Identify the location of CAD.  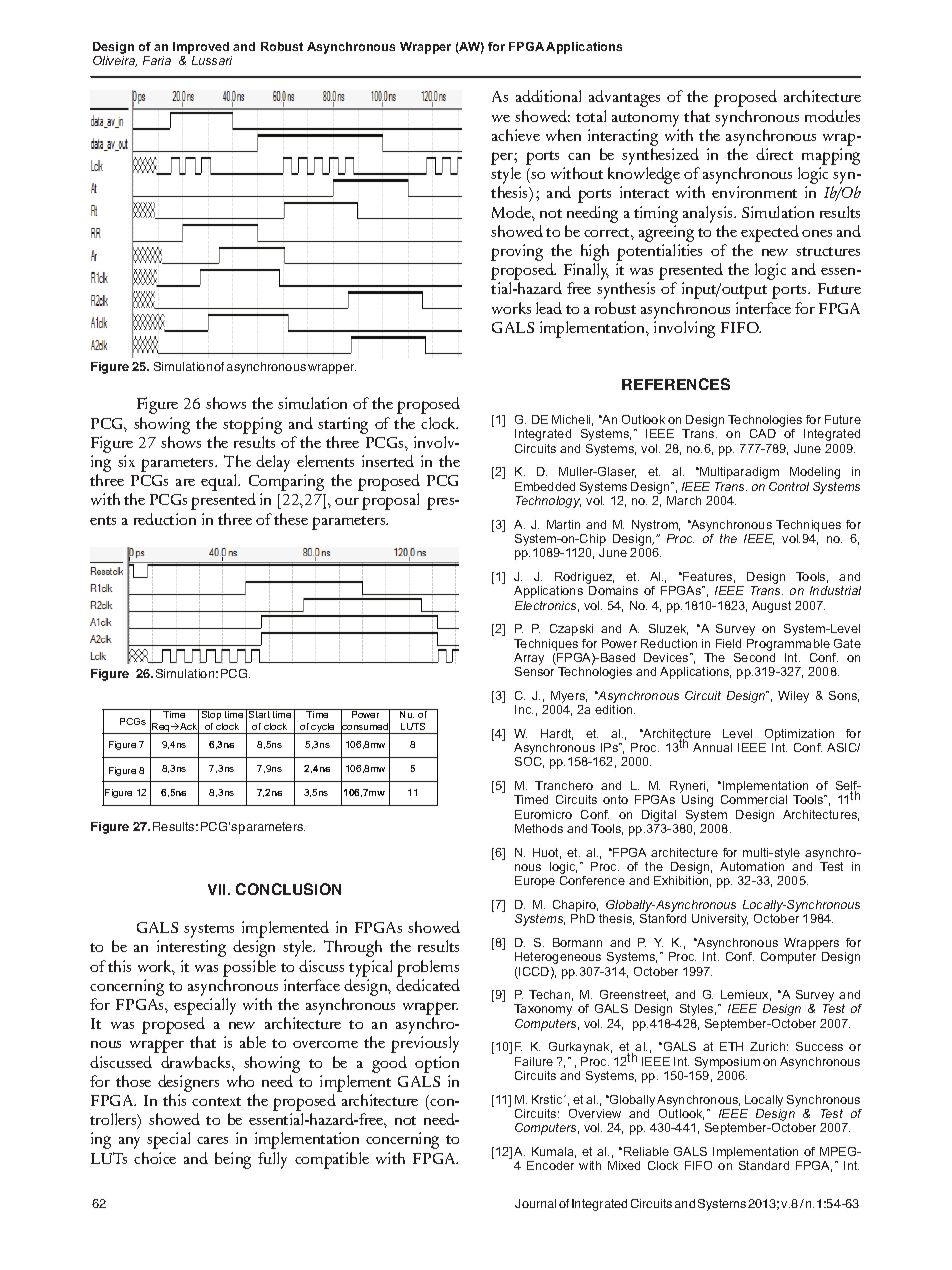
(763, 433).
